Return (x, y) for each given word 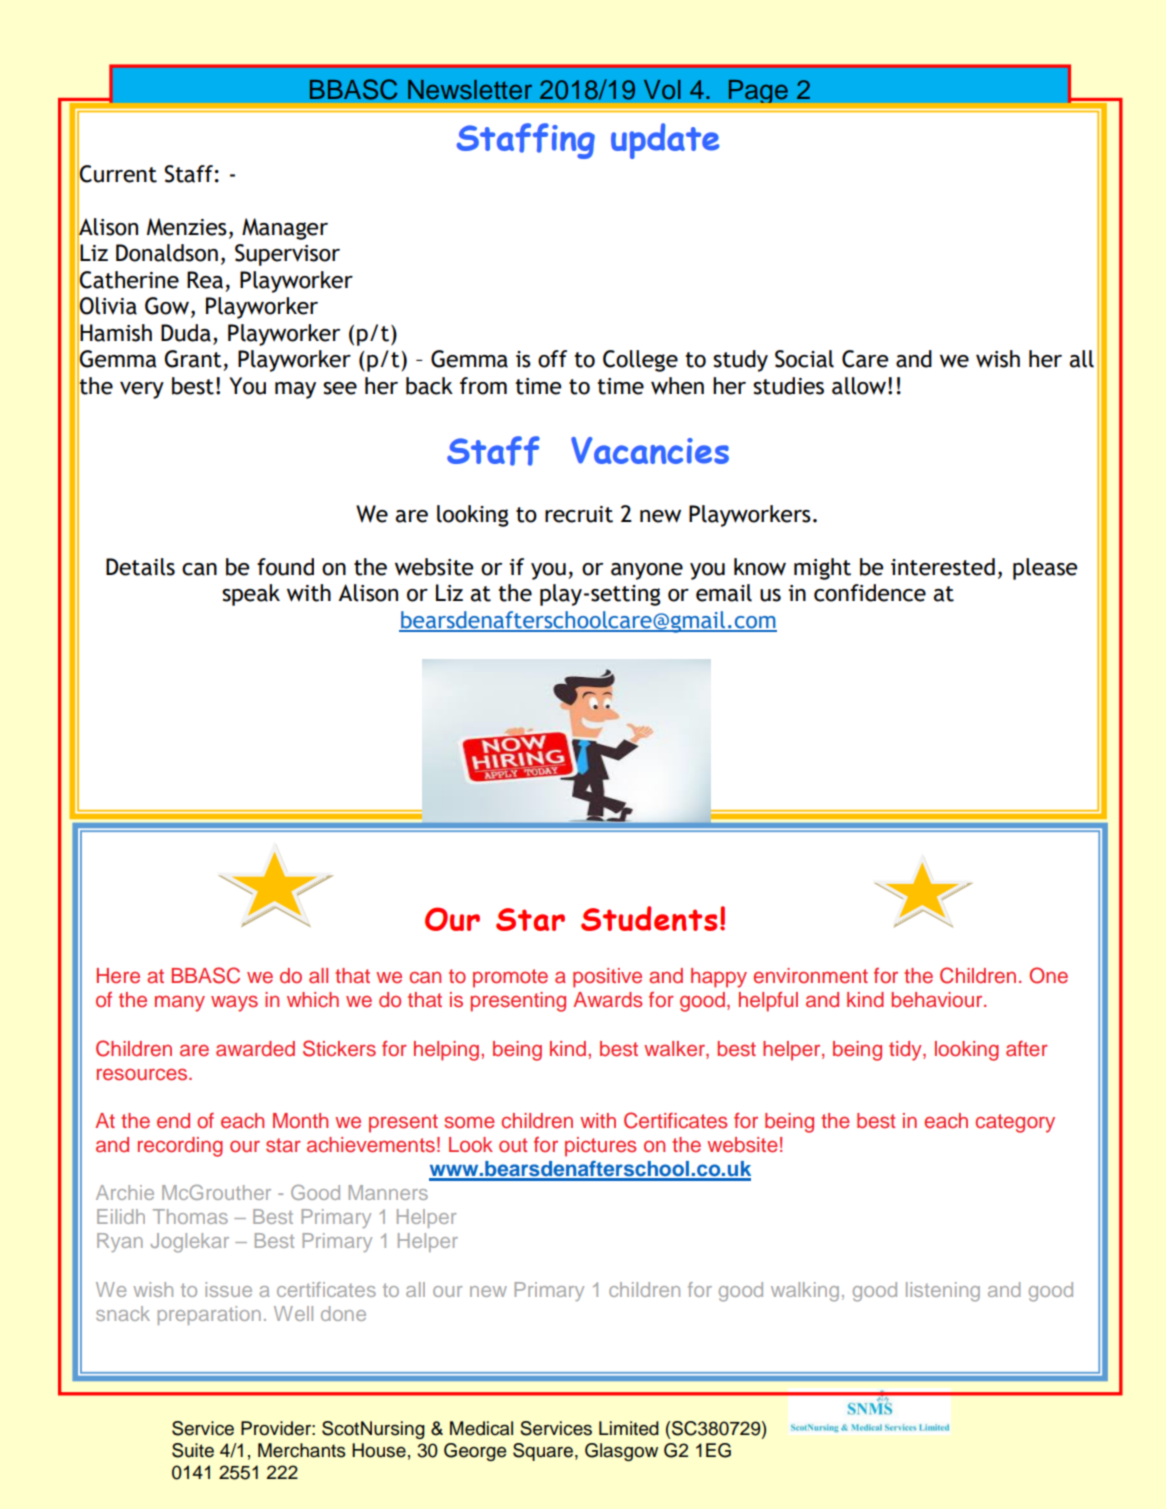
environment (810, 976)
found (285, 567)
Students (649, 918)
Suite (193, 1450)
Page (758, 91)
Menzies (187, 227)
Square (543, 1452)
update (665, 141)
